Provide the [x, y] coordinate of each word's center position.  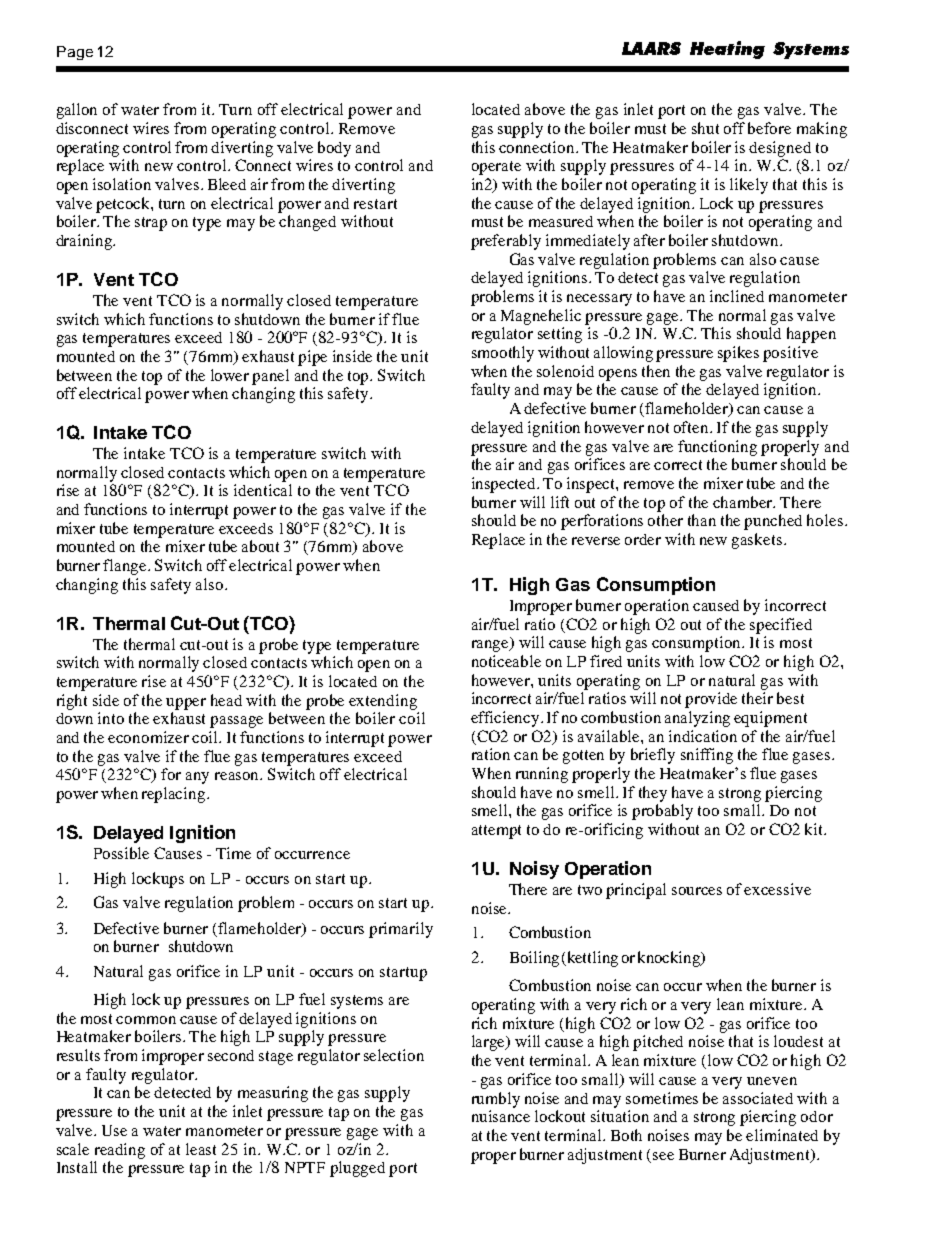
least [201, 1149]
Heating [727, 50]
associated [758, 1098]
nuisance [501, 1116]
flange [126, 567]
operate [496, 168]
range [492, 645]
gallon [77, 111]
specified [781, 626]
